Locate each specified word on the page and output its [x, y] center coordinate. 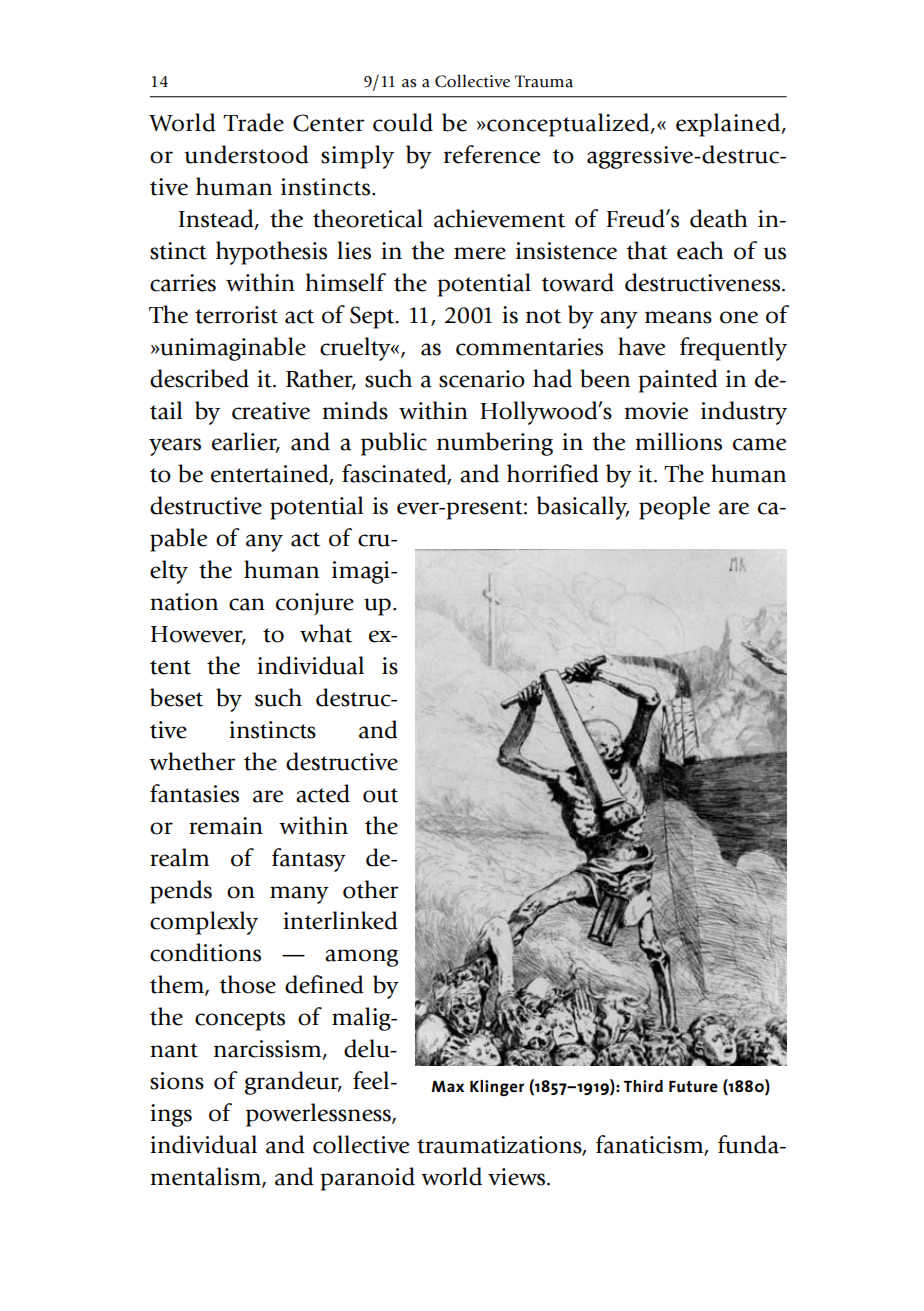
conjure [315, 604]
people [674, 508]
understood [247, 154]
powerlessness [319, 1115]
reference [492, 154]
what [326, 633]
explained [729, 125]
